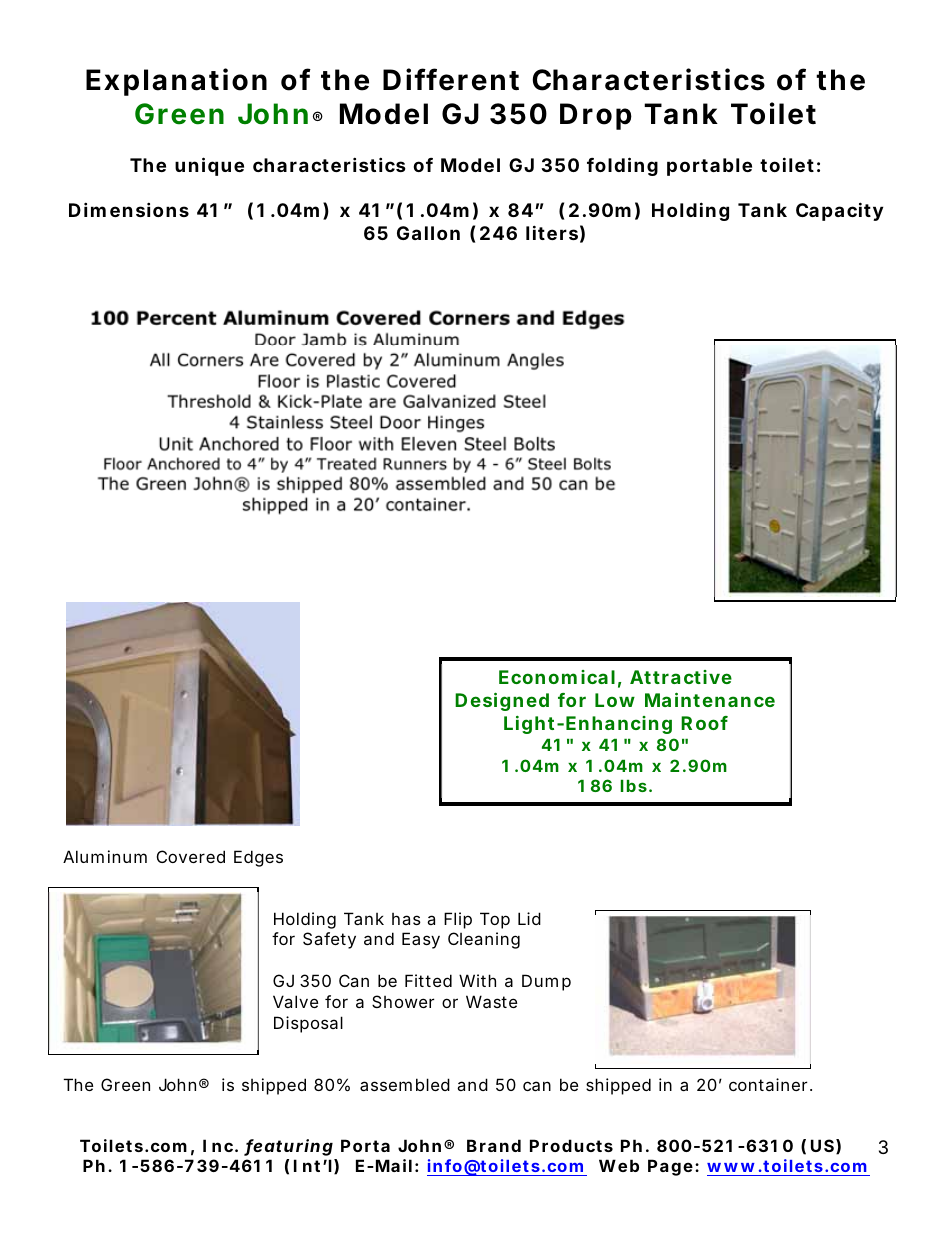 The height and width of the page is (1233, 952). I want to click on unique, so click(209, 166).
